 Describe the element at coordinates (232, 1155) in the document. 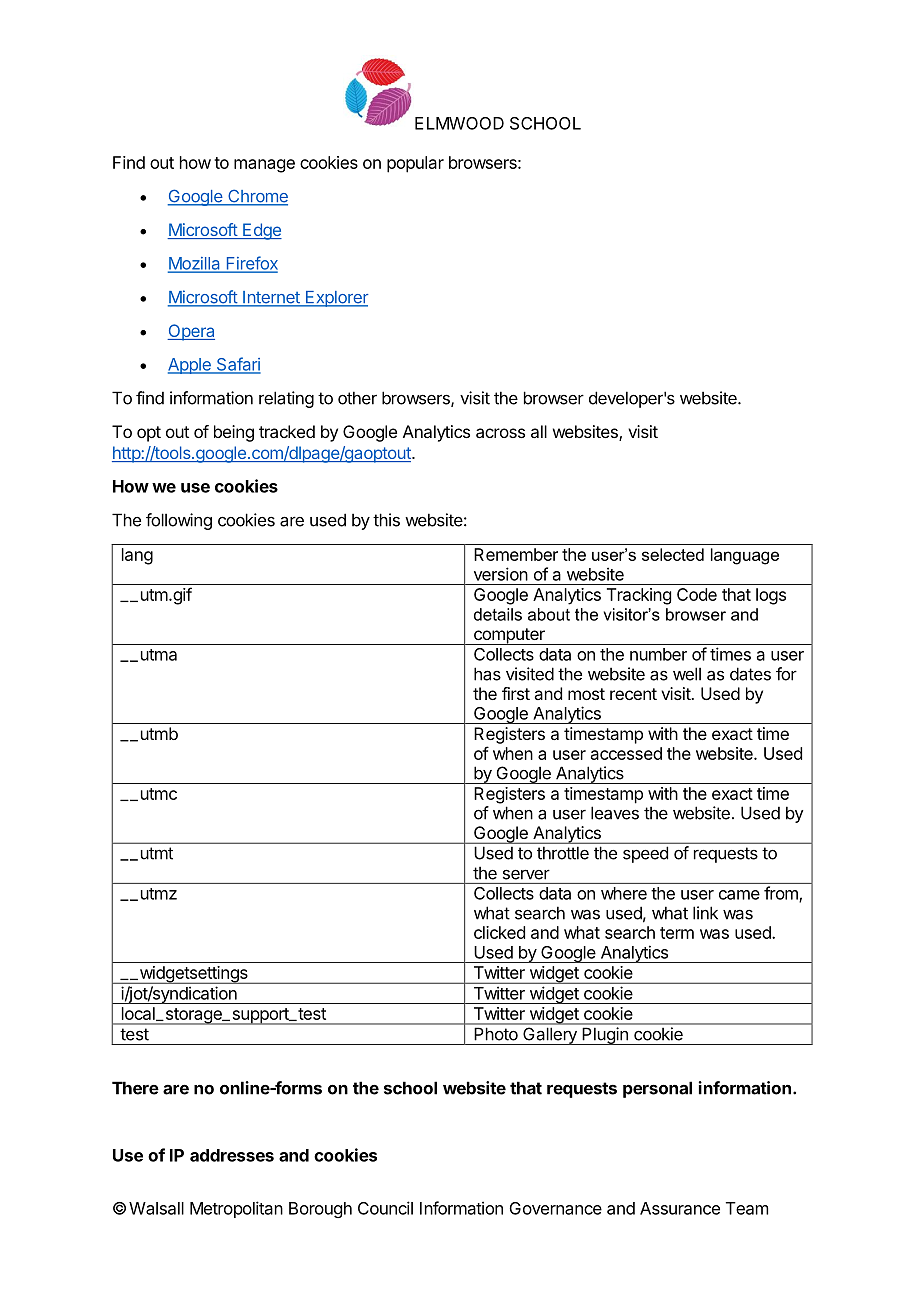

I see `addresses` at that location.
